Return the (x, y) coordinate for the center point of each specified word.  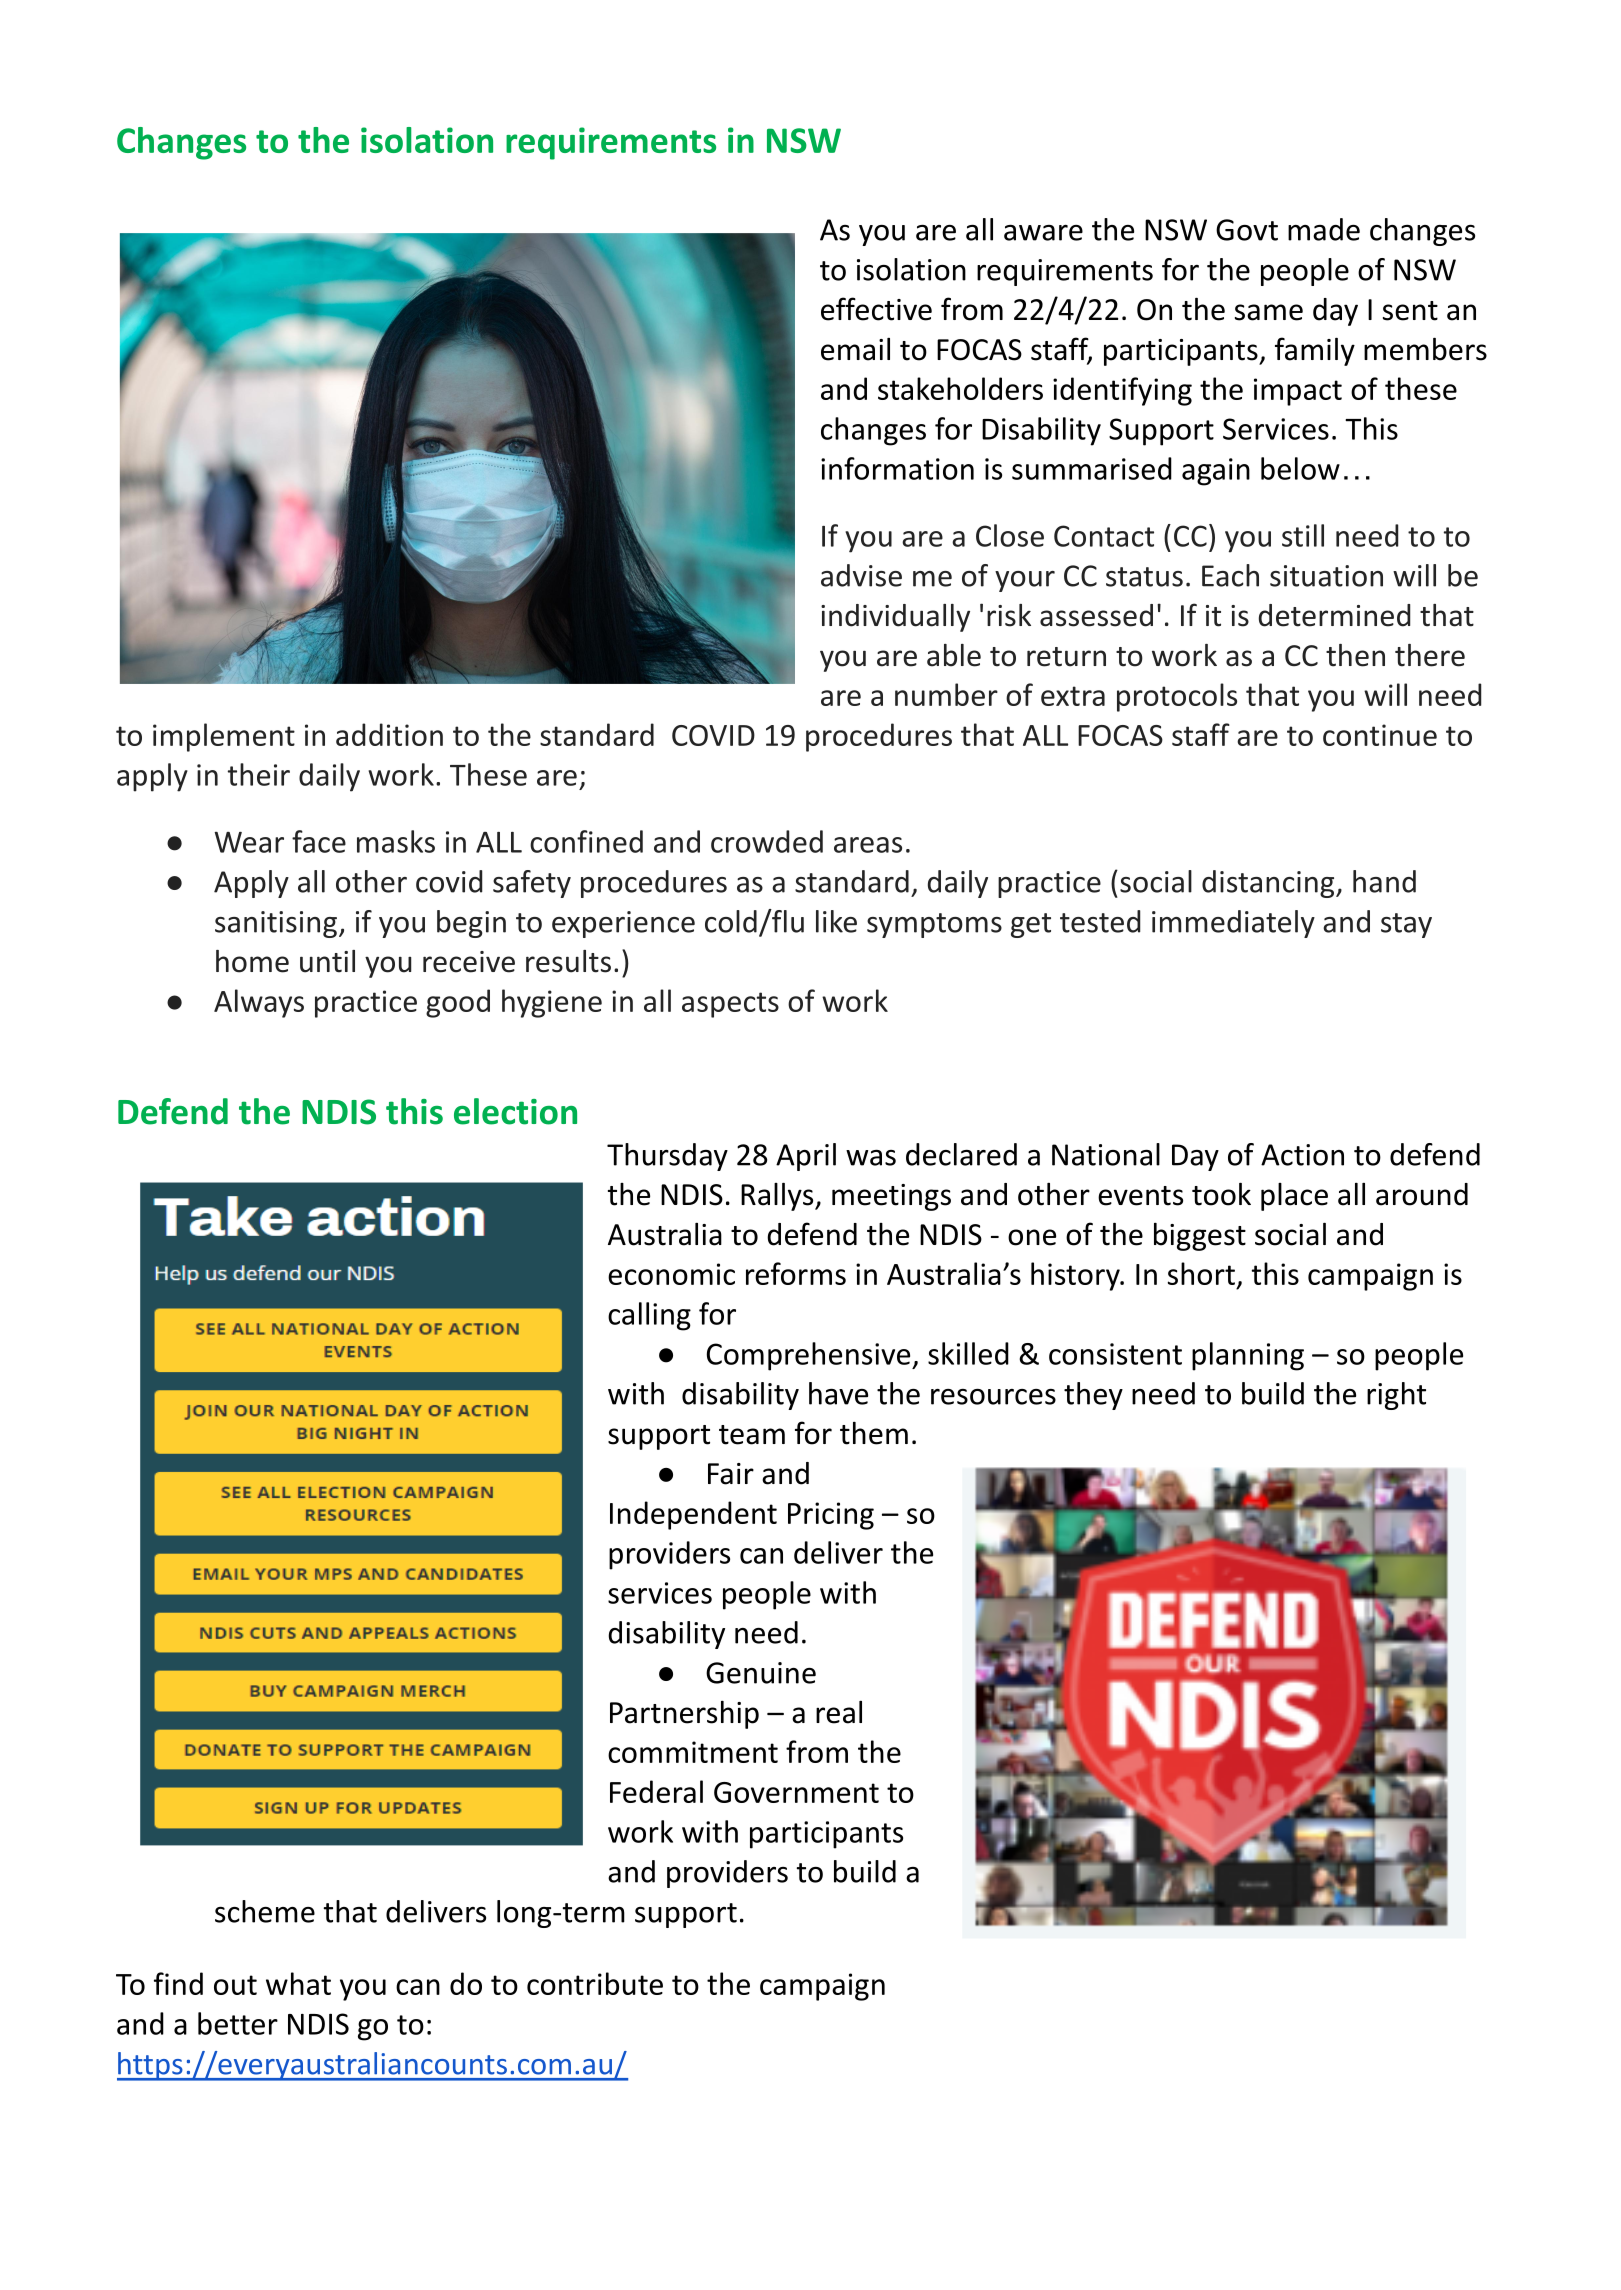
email (855, 349)
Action (1302, 1155)
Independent (693, 1515)
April (806, 1157)
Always (259, 1003)
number (946, 694)
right (1396, 1396)
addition (389, 734)
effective (876, 309)
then (1355, 655)
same (1269, 312)
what (298, 1983)
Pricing (831, 1516)
